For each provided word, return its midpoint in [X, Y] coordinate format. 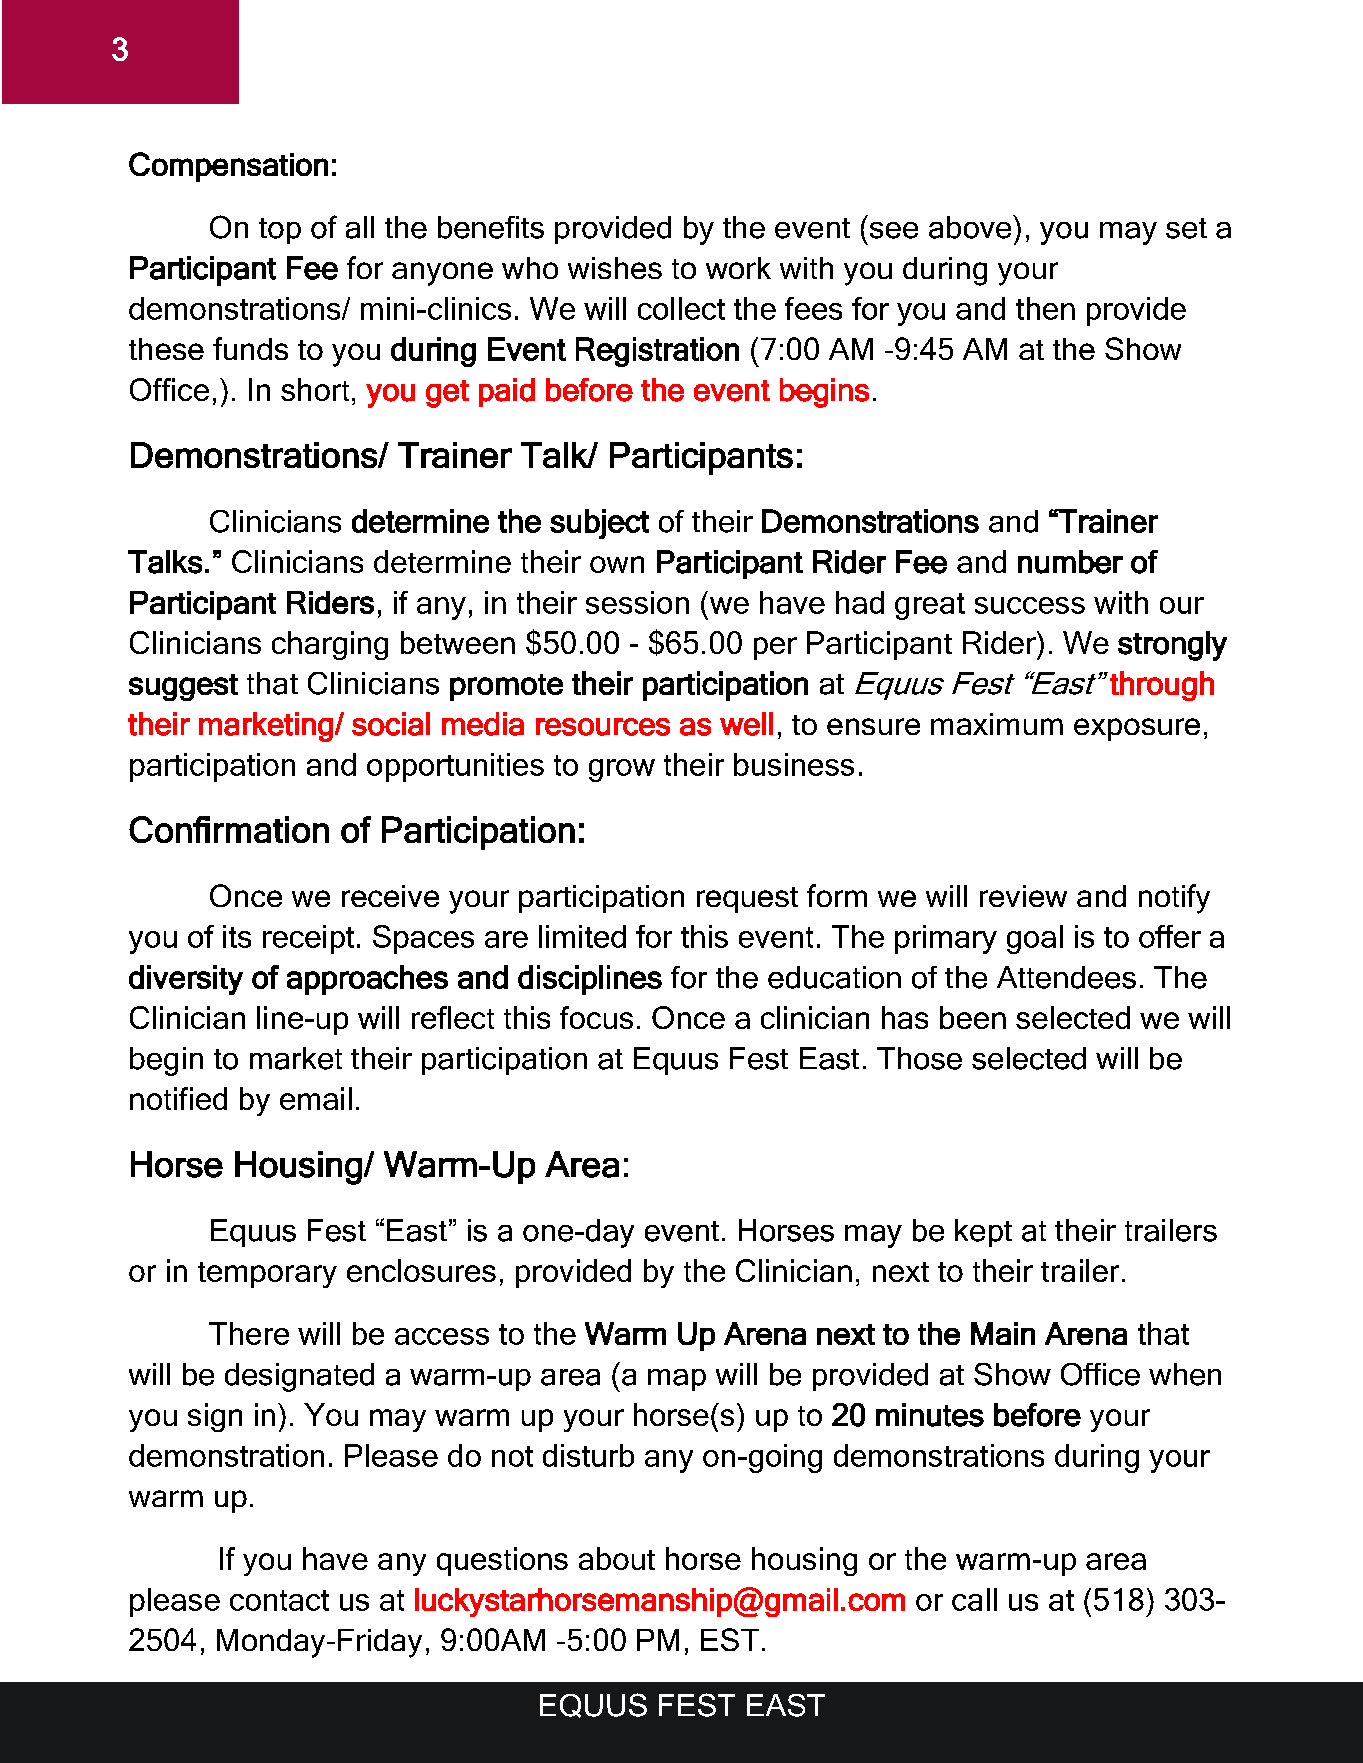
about [617, 1558]
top [280, 231]
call [974, 1599]
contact [279, 1600]
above [971, 227]
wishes [615, 268]
